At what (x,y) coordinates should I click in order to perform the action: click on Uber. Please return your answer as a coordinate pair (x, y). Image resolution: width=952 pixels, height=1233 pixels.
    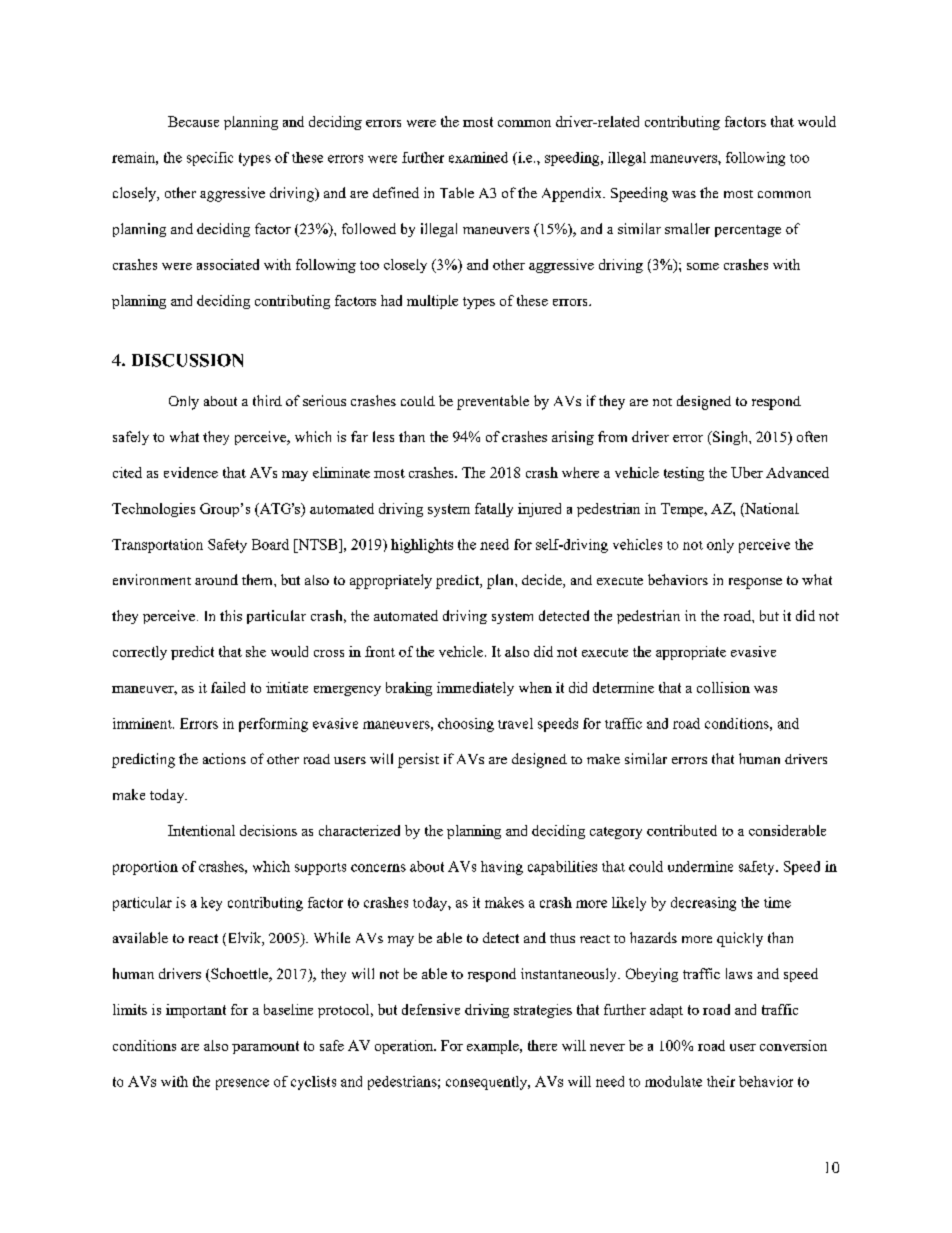
    Looking at the image, I should click on (747, 472).
